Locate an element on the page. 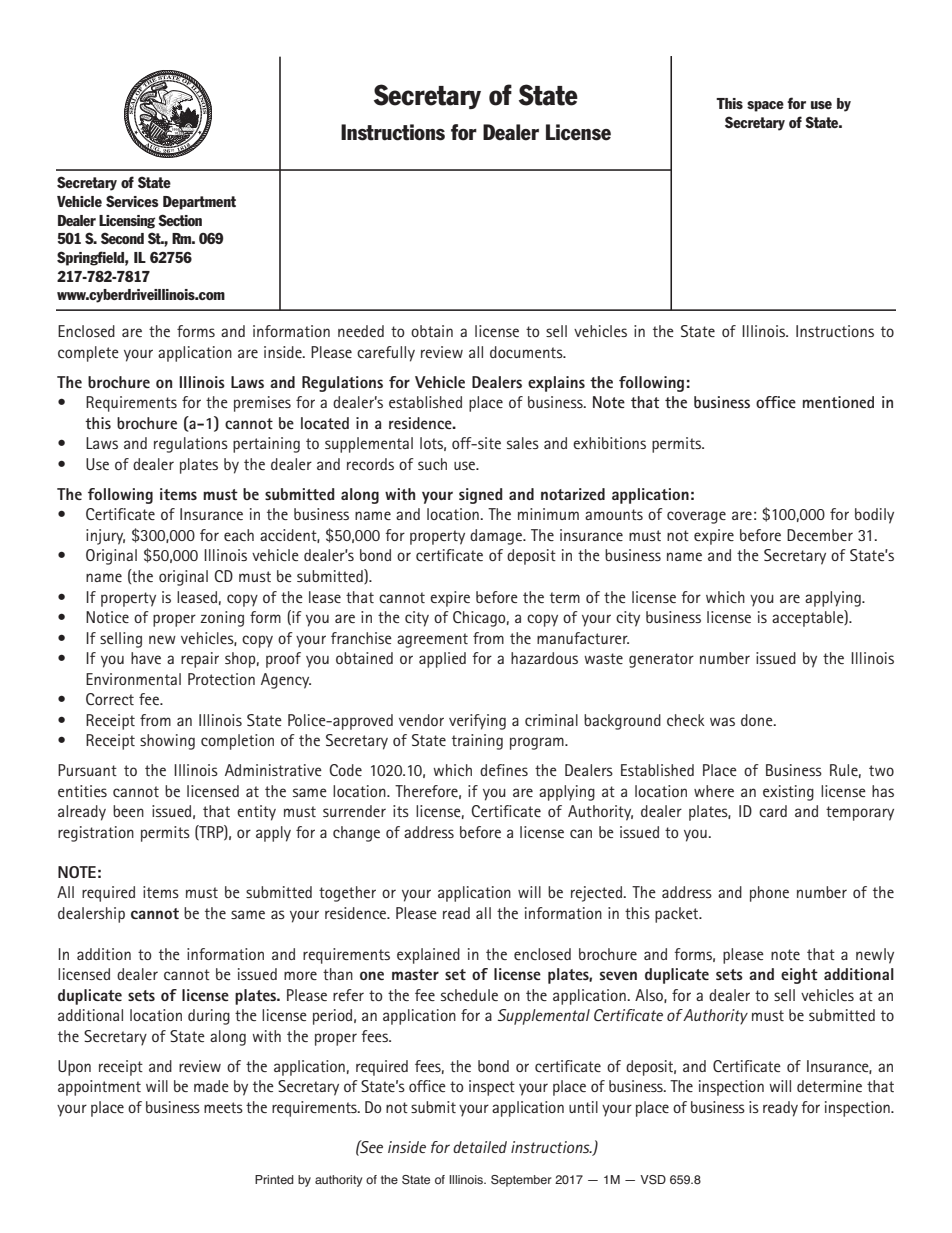 The height and width of the image is (1233, 952). done is located at coordinates (758, 720).
